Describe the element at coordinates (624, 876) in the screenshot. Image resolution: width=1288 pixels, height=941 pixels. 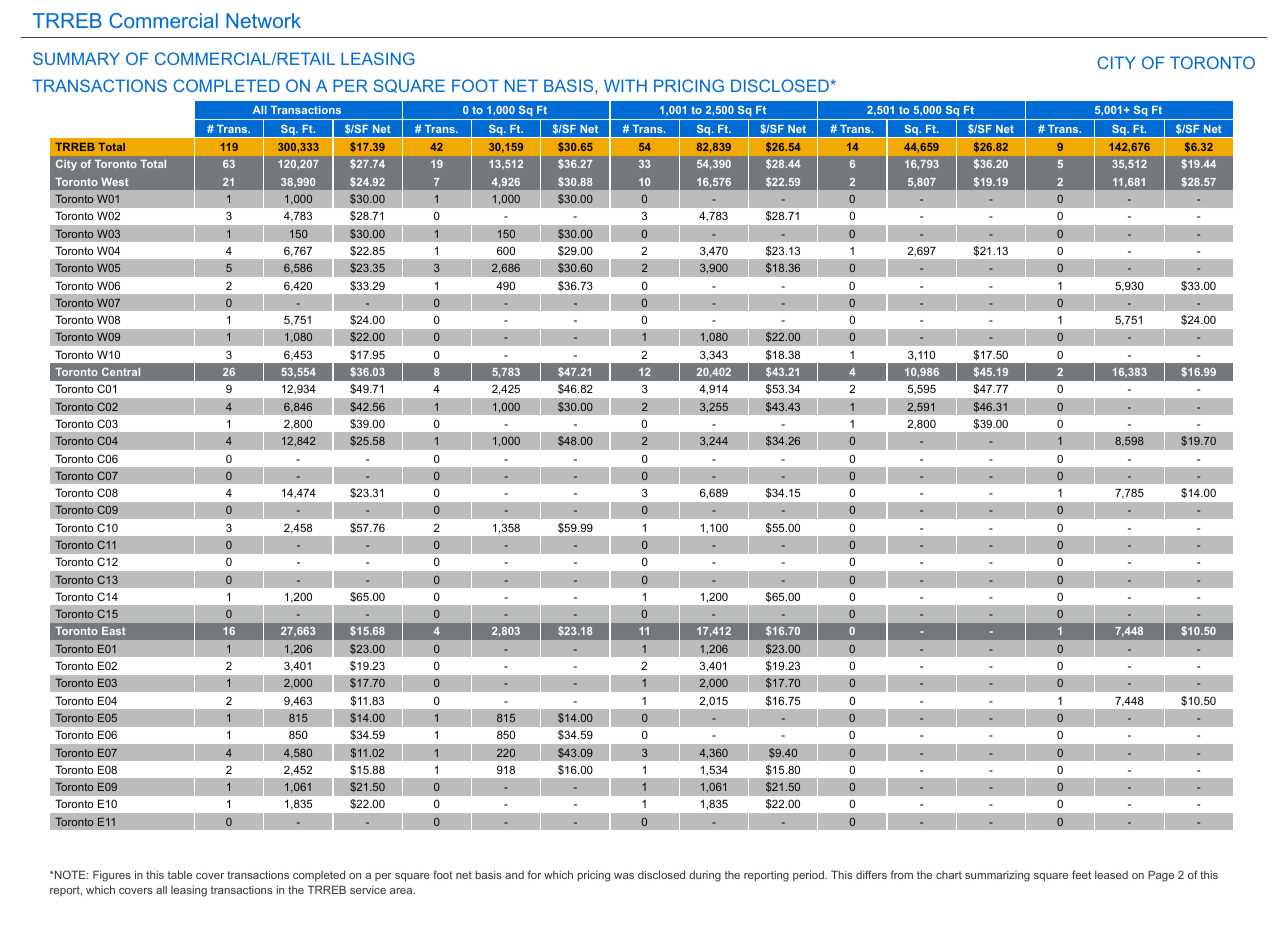
I see `was` at that location.
